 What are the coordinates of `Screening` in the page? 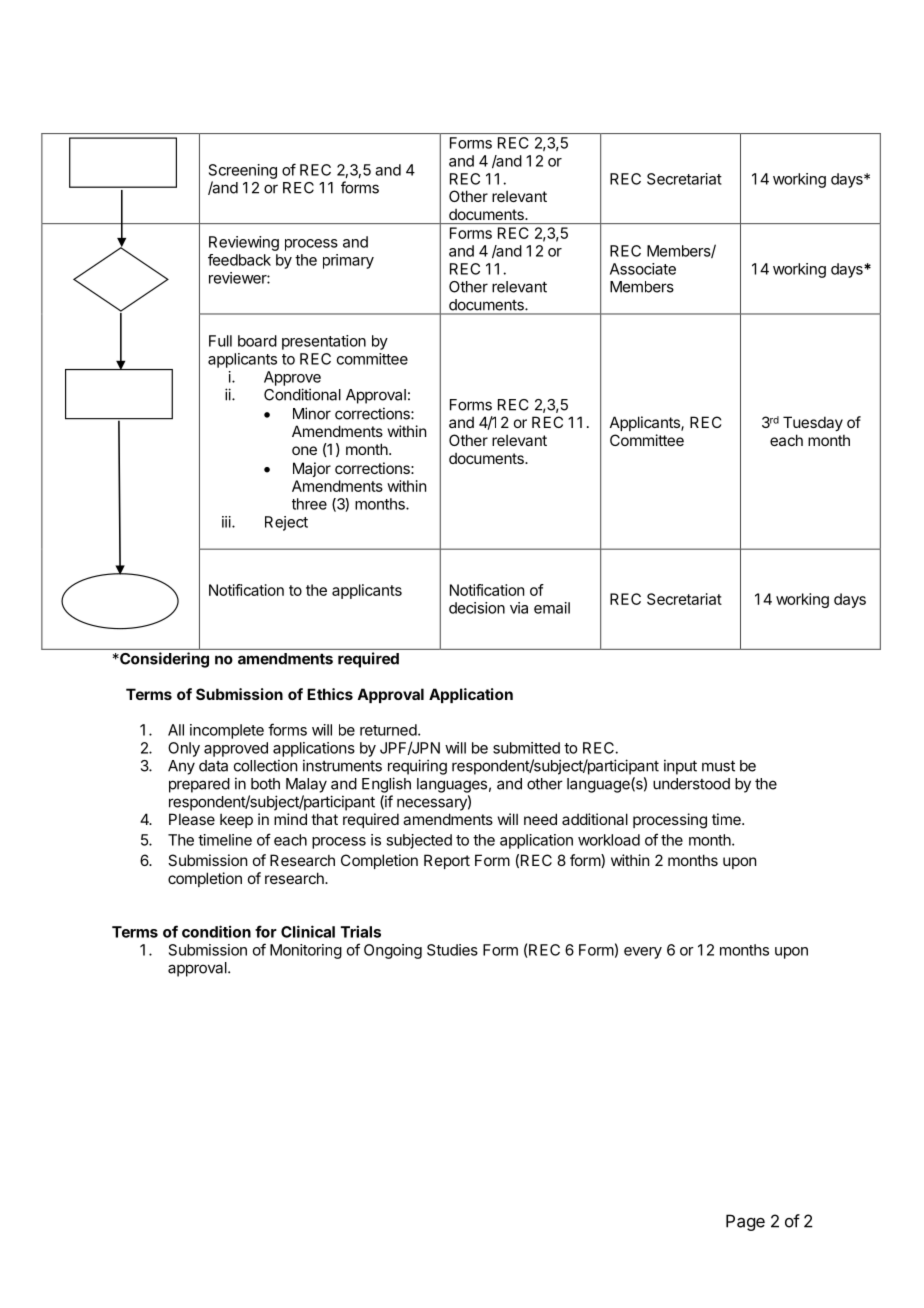 It's located at (243, 171).
